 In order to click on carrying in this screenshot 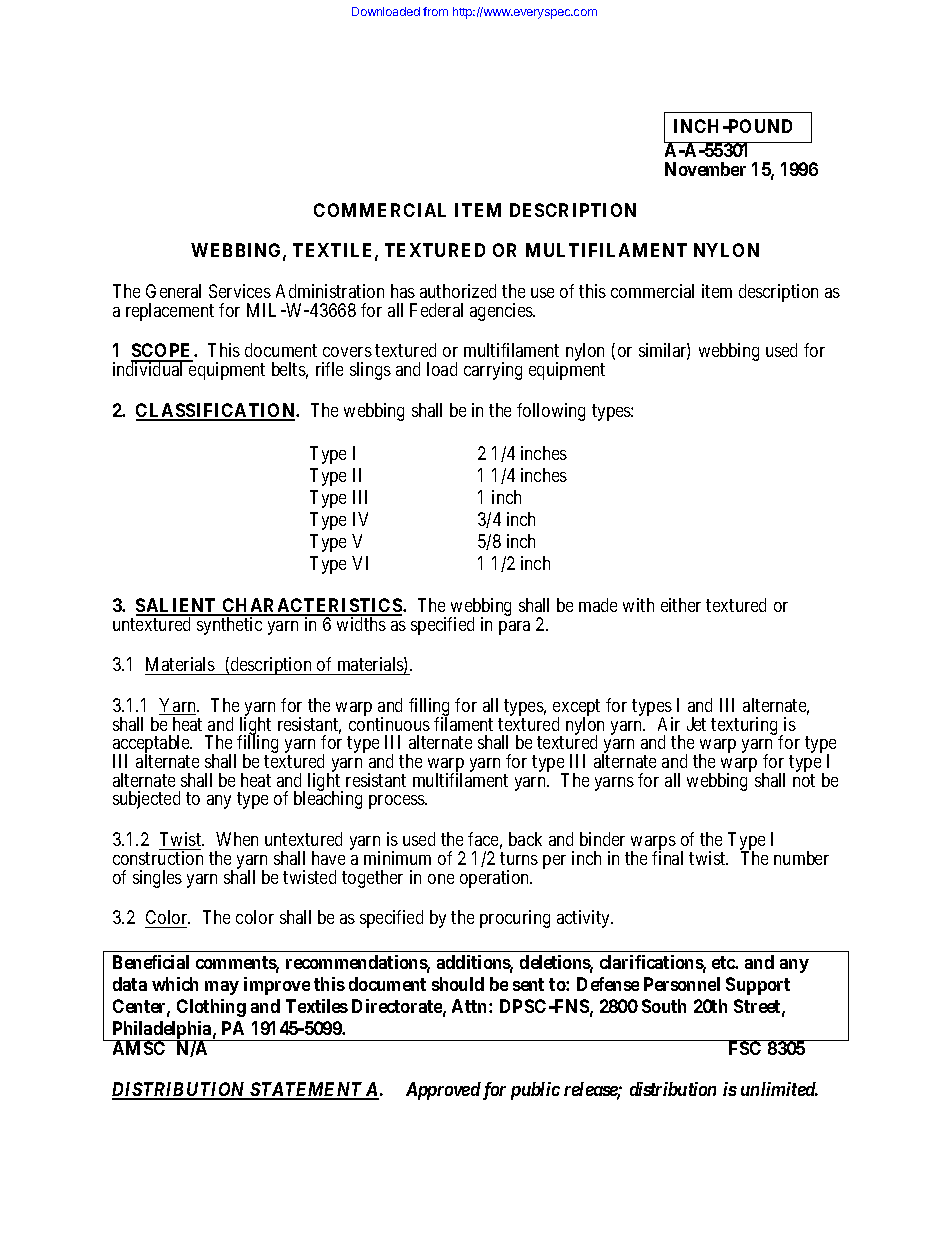, I will do `click(493, 371)`.
